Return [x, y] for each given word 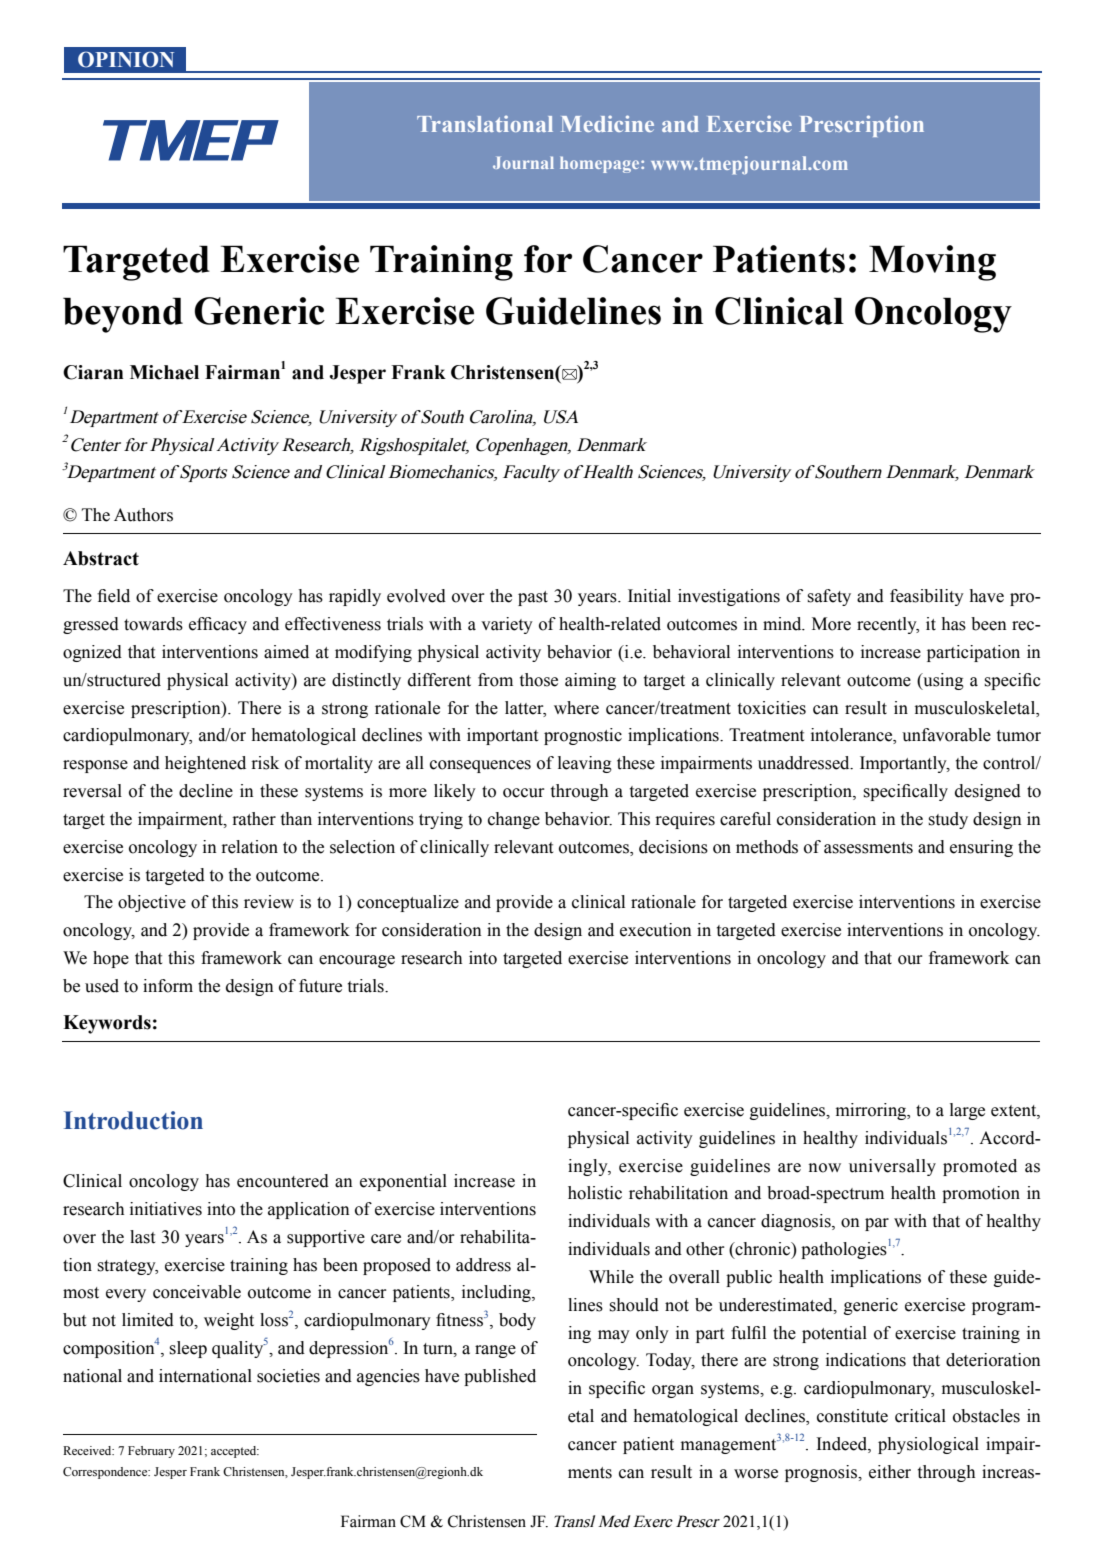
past [533, 598]
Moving [932, 263]
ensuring [981, 848]
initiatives [166, 1209]
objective [152, 903]
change [514, 820]
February [151, 1452]
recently [888, 625]
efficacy [218, 625]
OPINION [126, 59]
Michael [164, 372]
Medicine [607, 123]
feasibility [927, 597]
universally [892, 1167]
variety [507, 625]
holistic [595, 1193]
